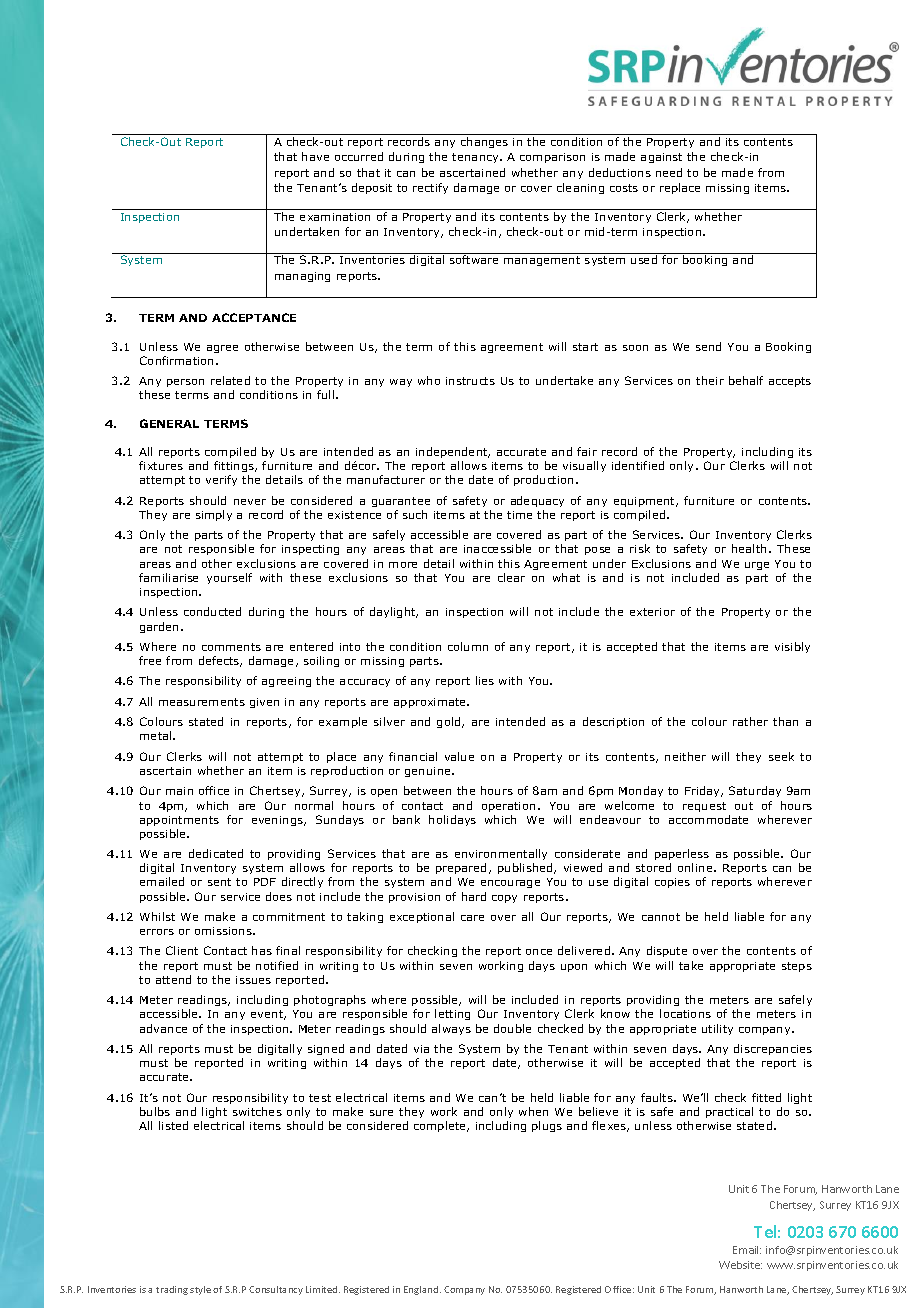 This screenshot has width=924, height=1308. I want to click on have, so click(315, 156).
